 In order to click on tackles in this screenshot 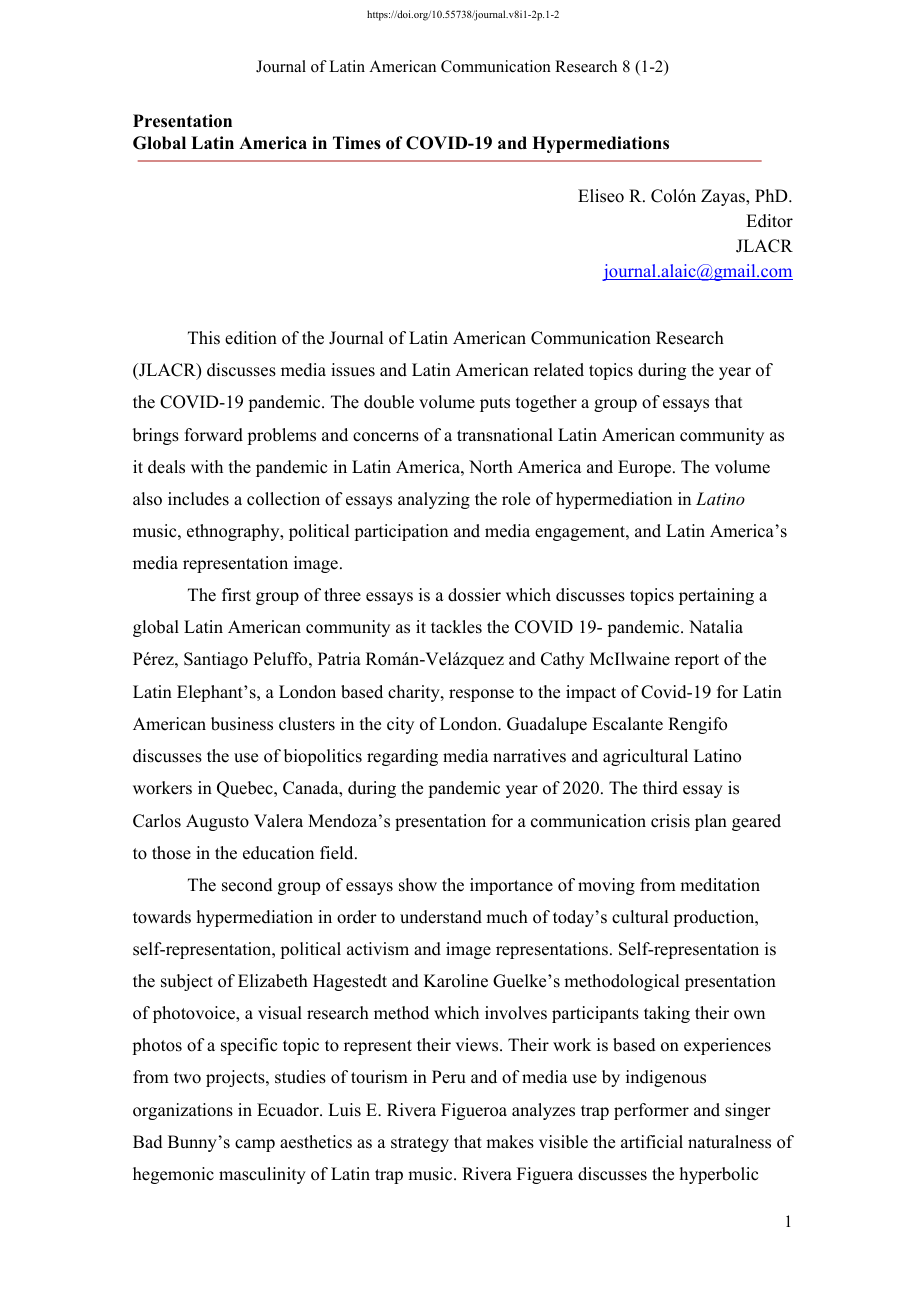, I will do `click(456, 627)`.
